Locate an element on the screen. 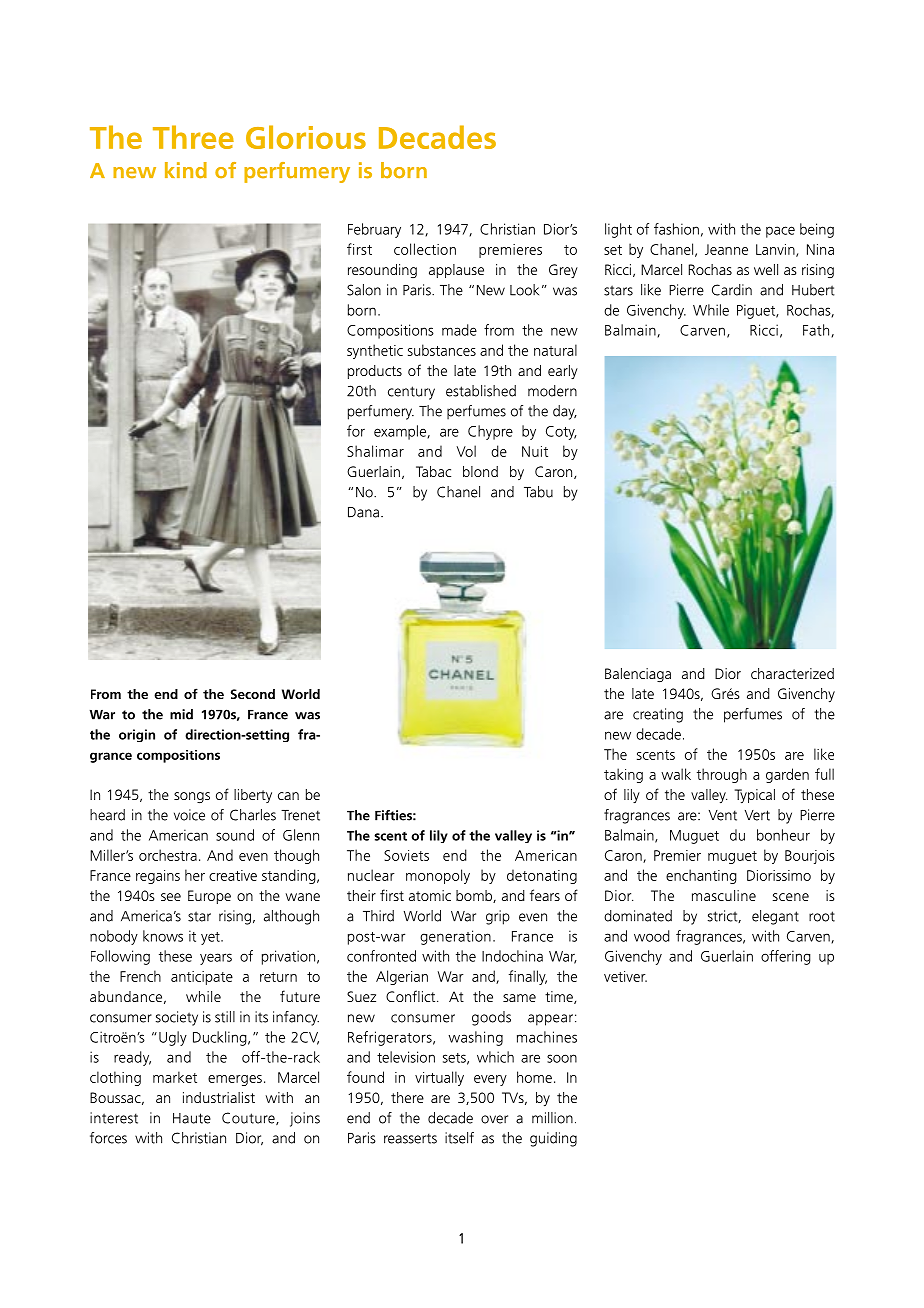 This screenshot has width=924, height=1308. Dana is located at coordinates (363, 512).
